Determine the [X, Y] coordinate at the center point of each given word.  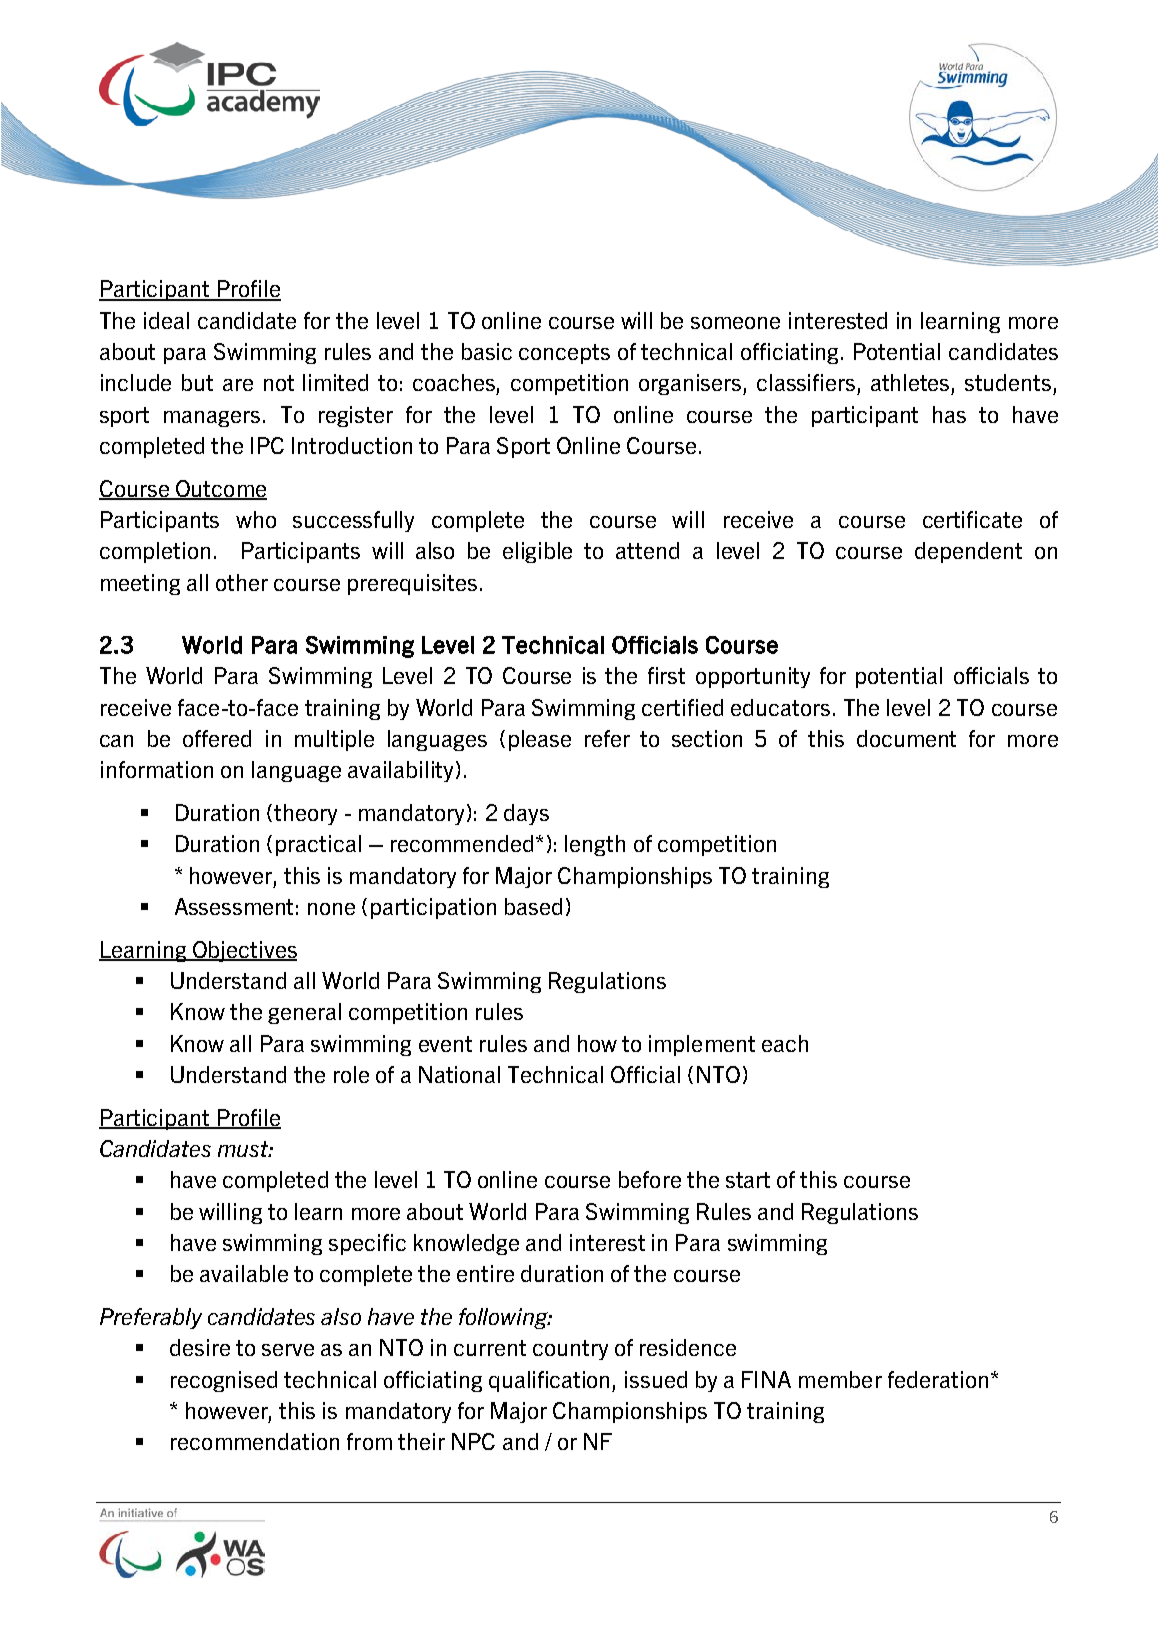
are [238, 385]
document [906, 738]
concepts [564, 354]
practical [318, 845]
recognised [224, 1381]
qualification [551, 1381]
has [949, 414]
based [533, 906]
